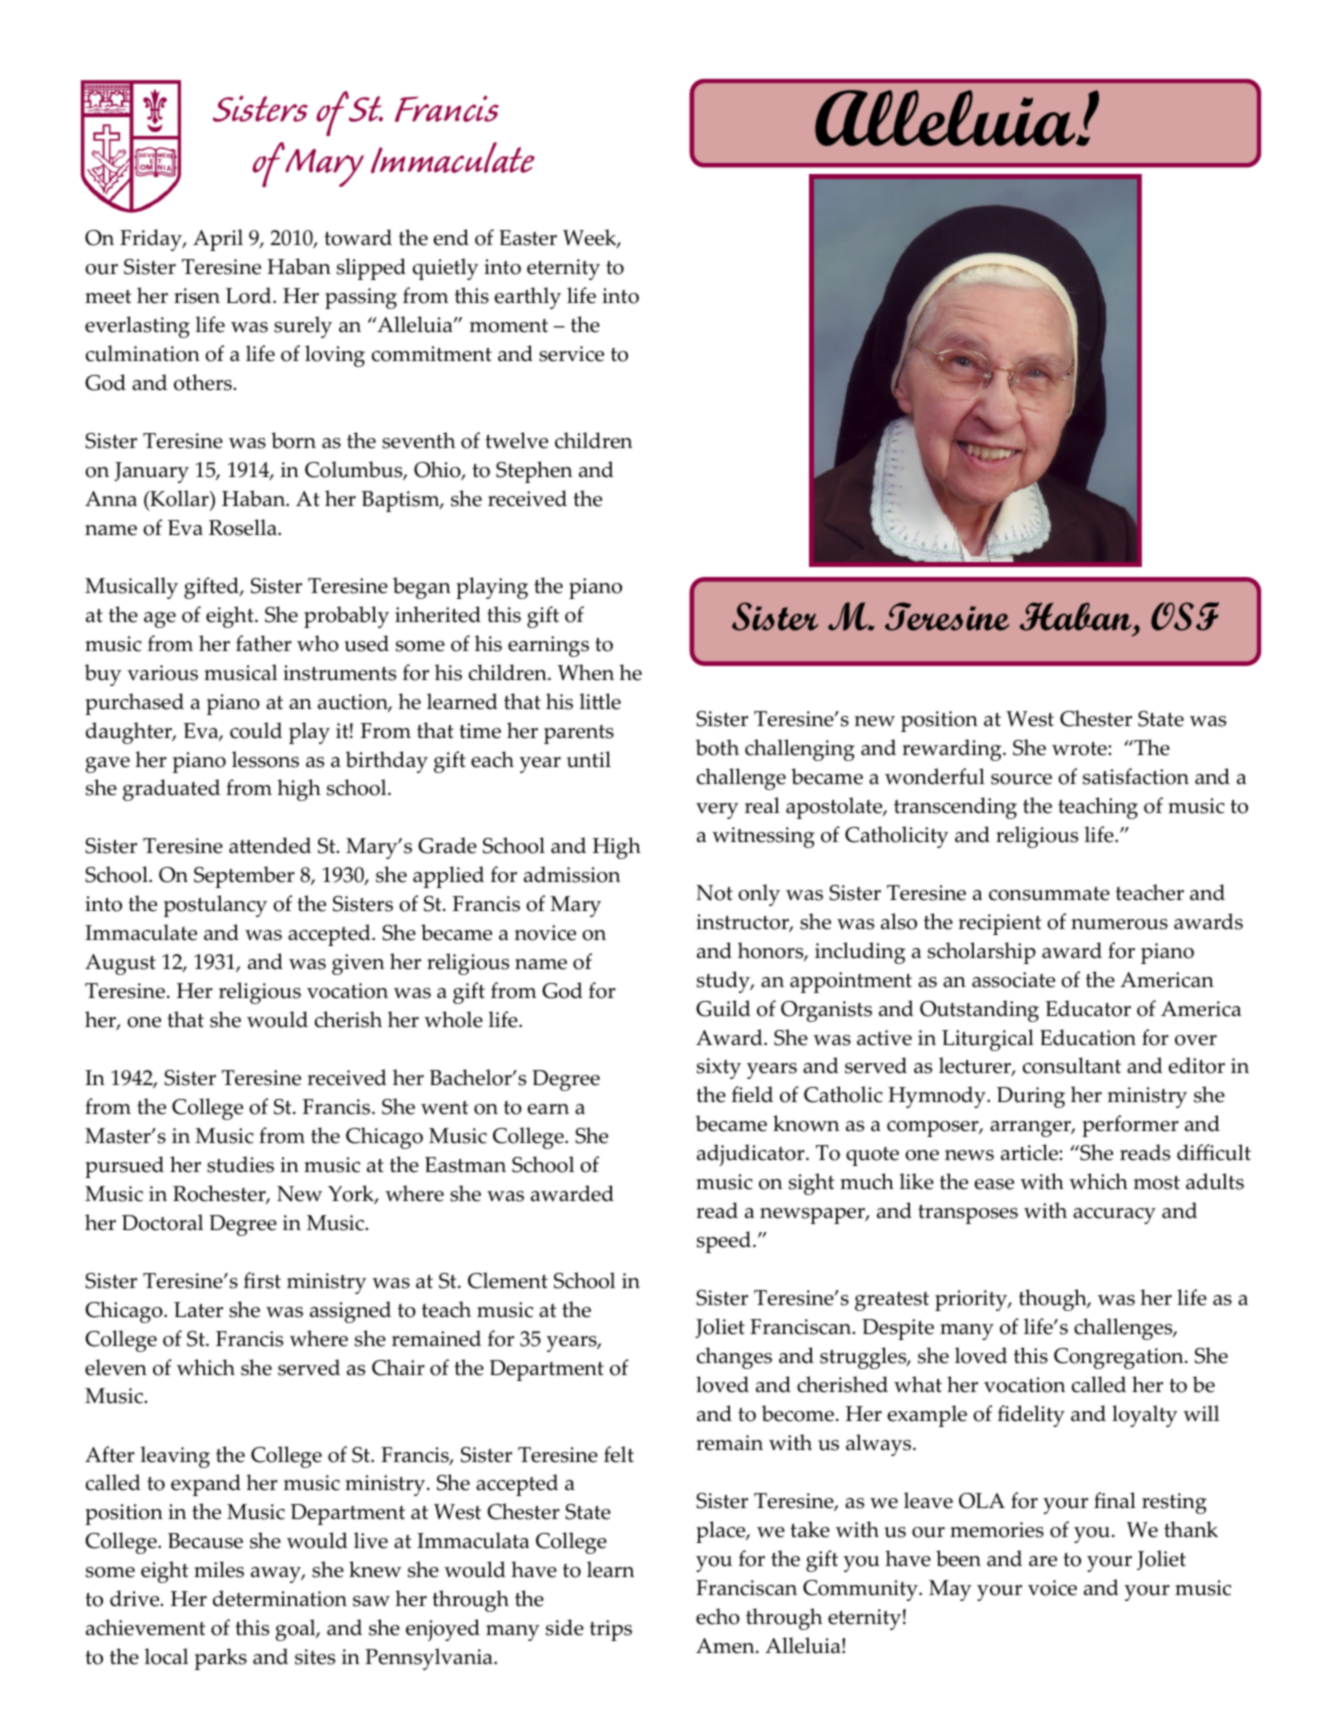 The height and width of the document is (1734, 1340). Describe the element at coordinates (1030, 1152) in the document. I see `article` at that location.
